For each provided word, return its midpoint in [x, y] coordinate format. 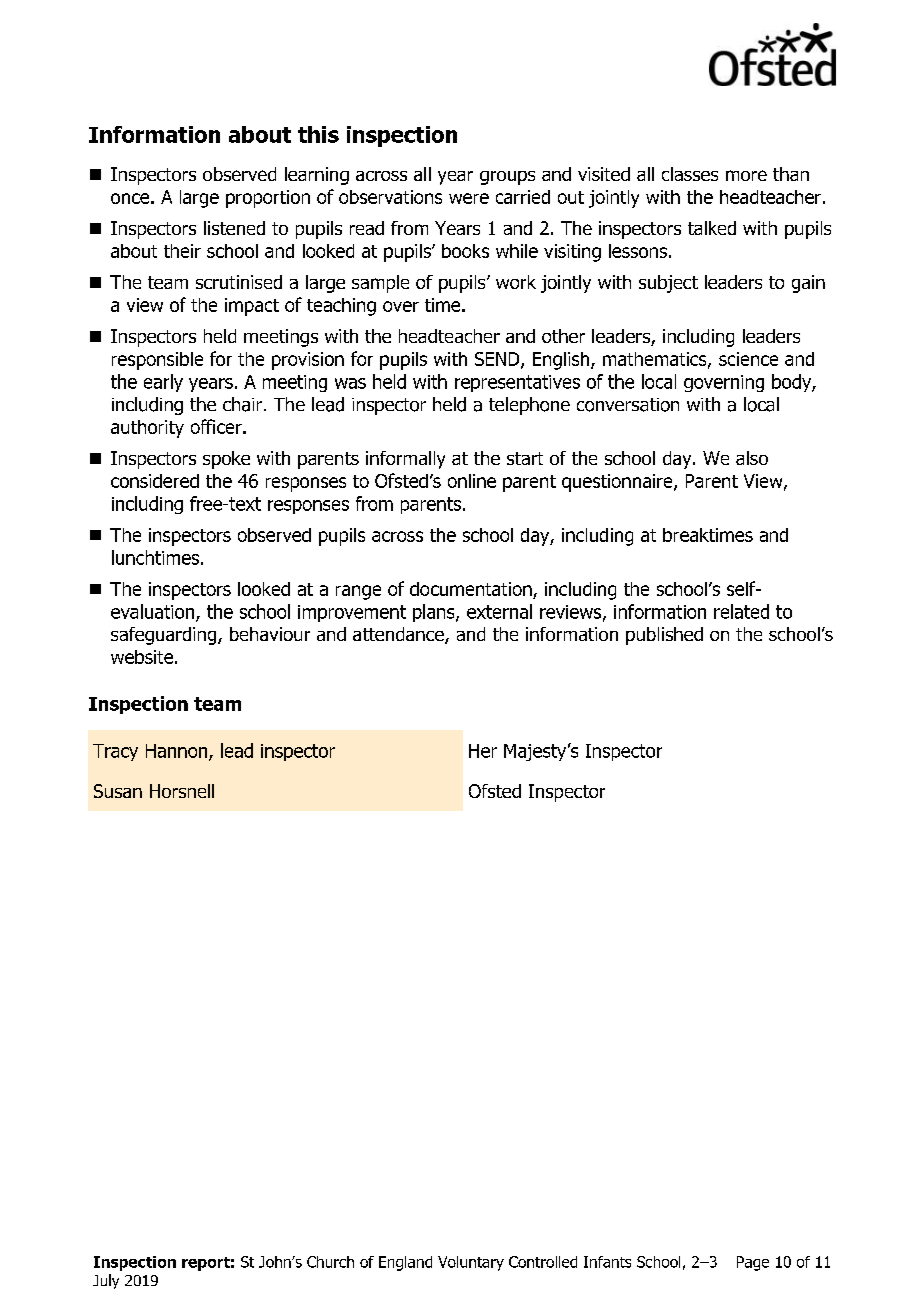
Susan [118, 791]
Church [330, 1262]
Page [753, 1263]
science [748, 359]
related [741, 611]
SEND [498, 360]
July [106, 1281]
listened [234, 228]
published [664, 636]
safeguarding [165, 636]
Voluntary [471, 1263]
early [163, 383]
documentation [472, 590]
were [469, 198]
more [746, 175]
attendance [399, 635]
